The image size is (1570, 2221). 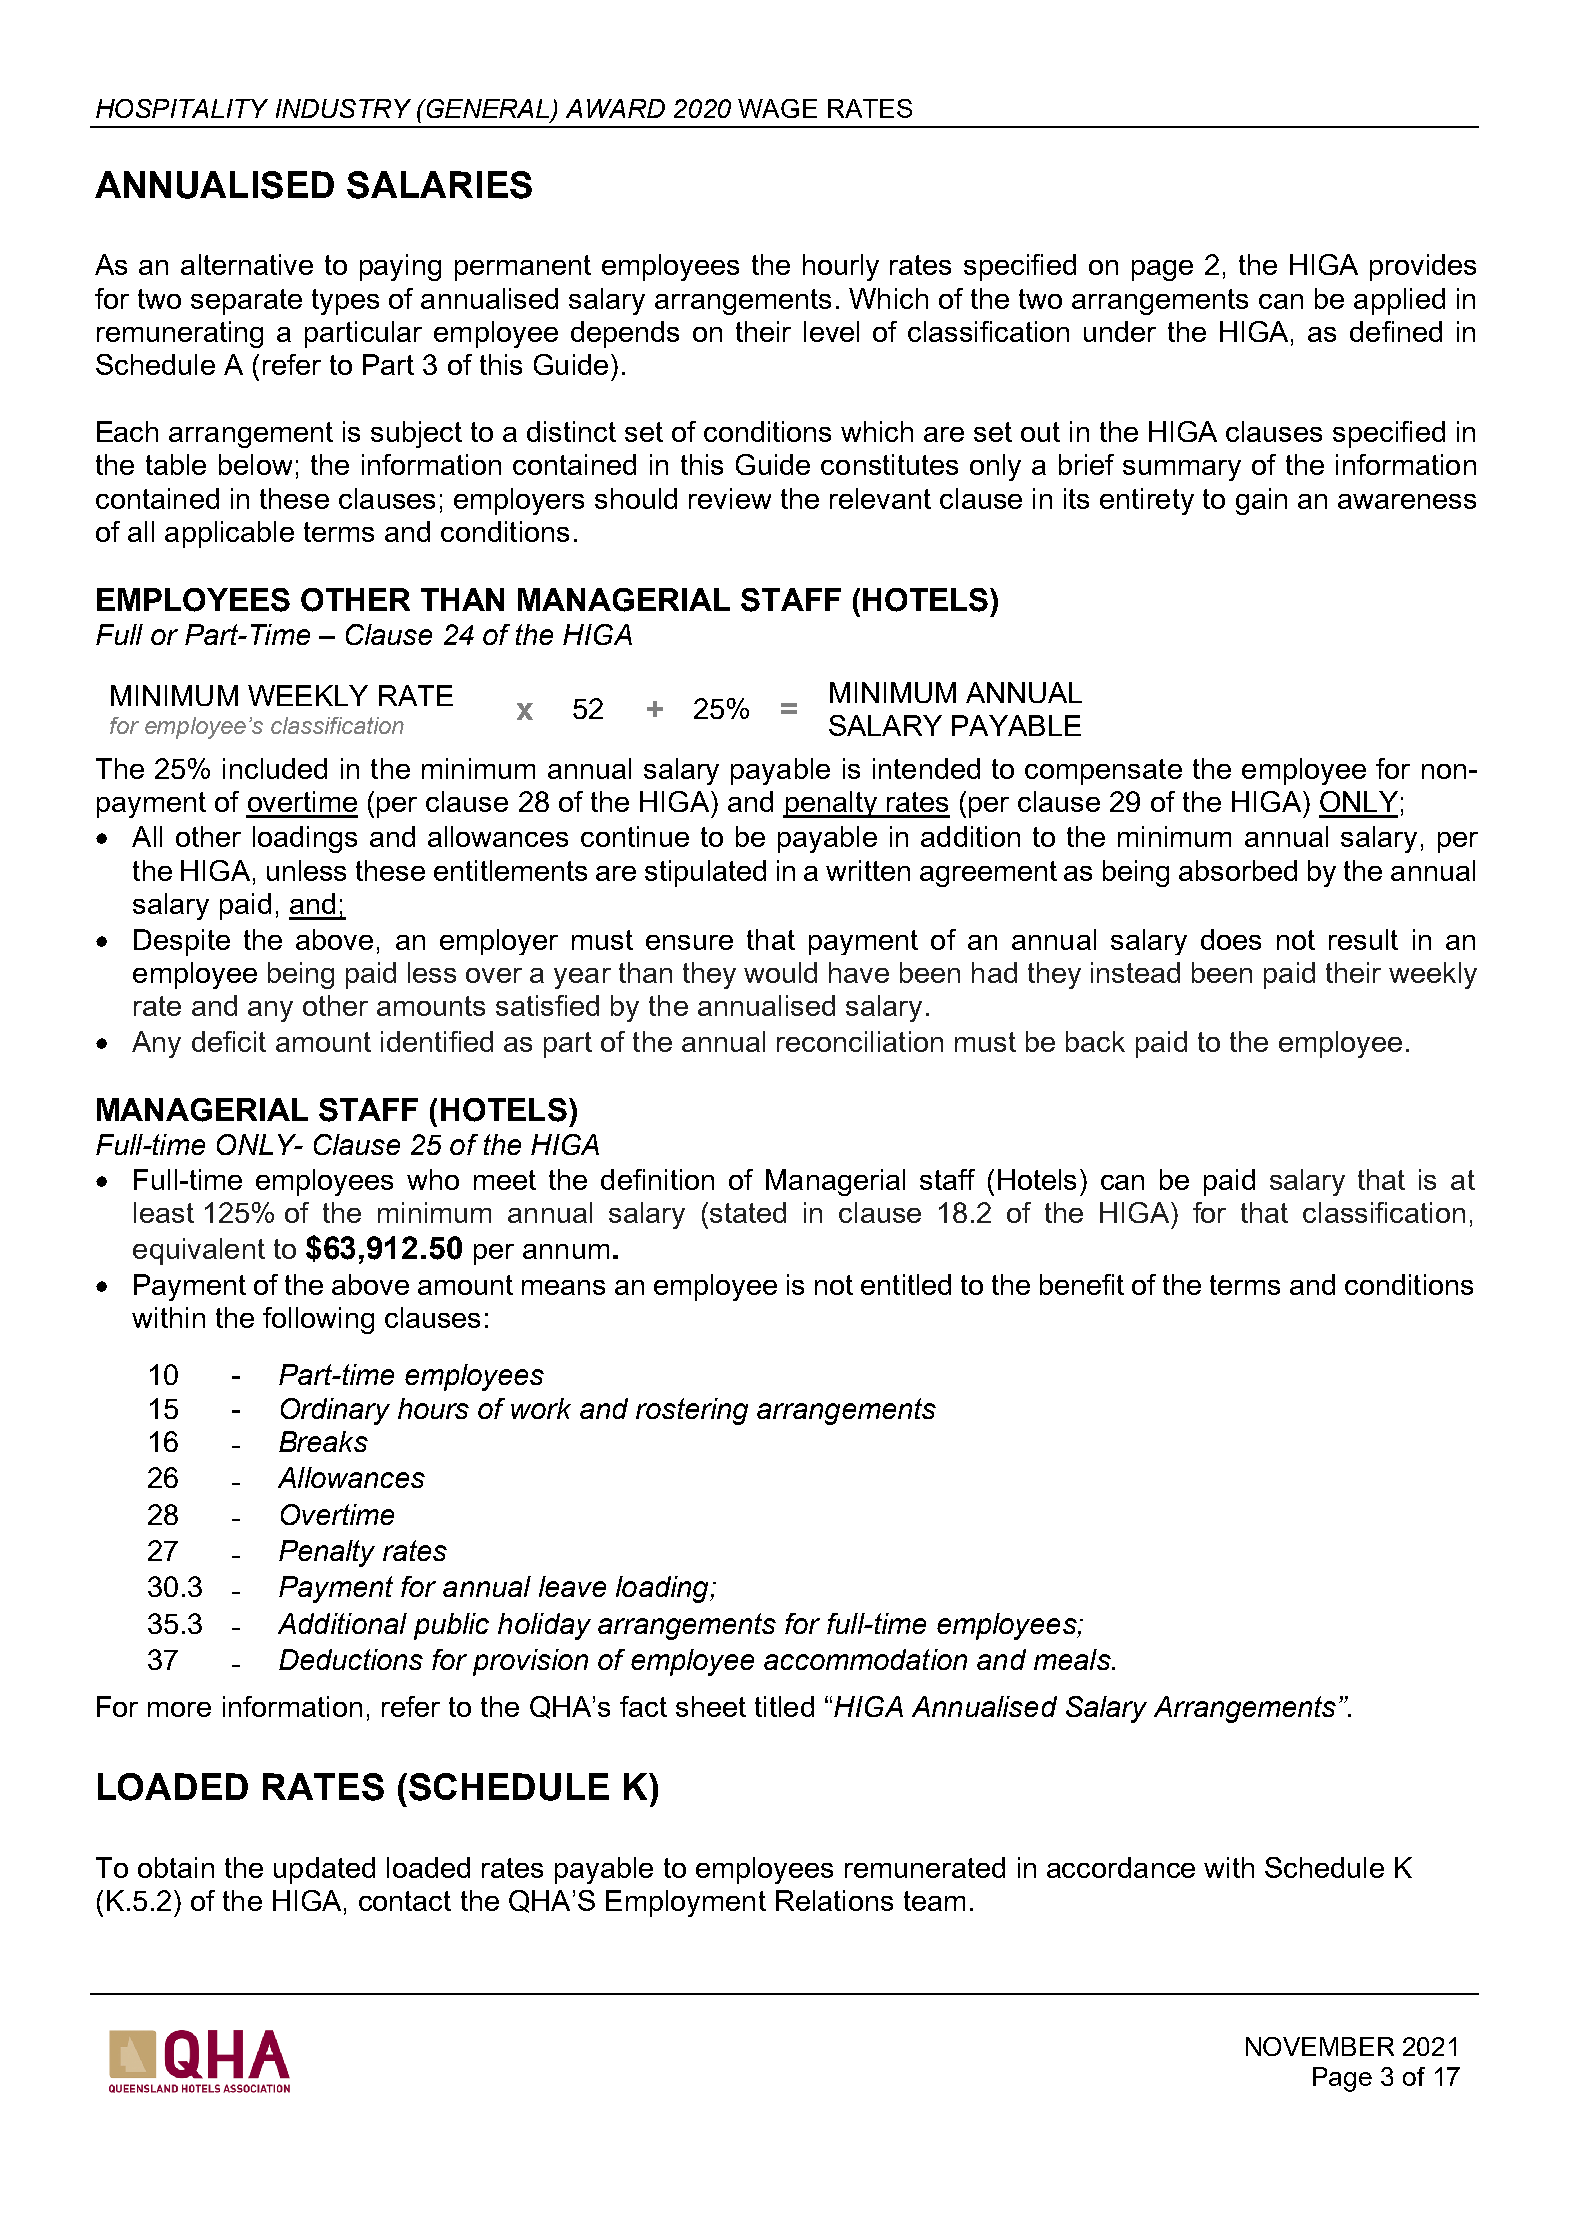 I want to click on INDUSTRY, so click(x=343, y=108).
